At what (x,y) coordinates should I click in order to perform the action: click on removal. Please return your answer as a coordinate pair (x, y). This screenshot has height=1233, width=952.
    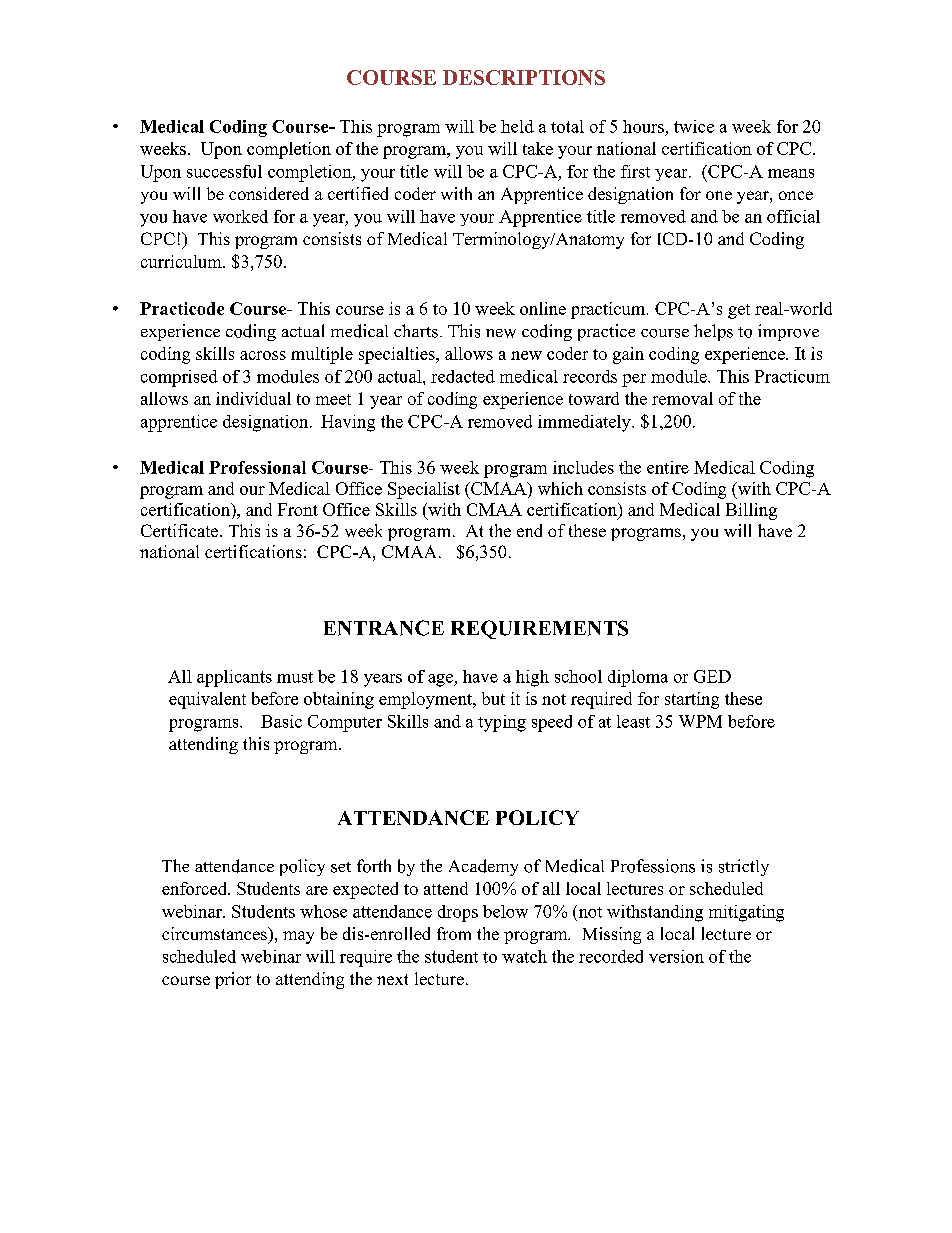
    Looking at the image, I should click on (682, 398).
